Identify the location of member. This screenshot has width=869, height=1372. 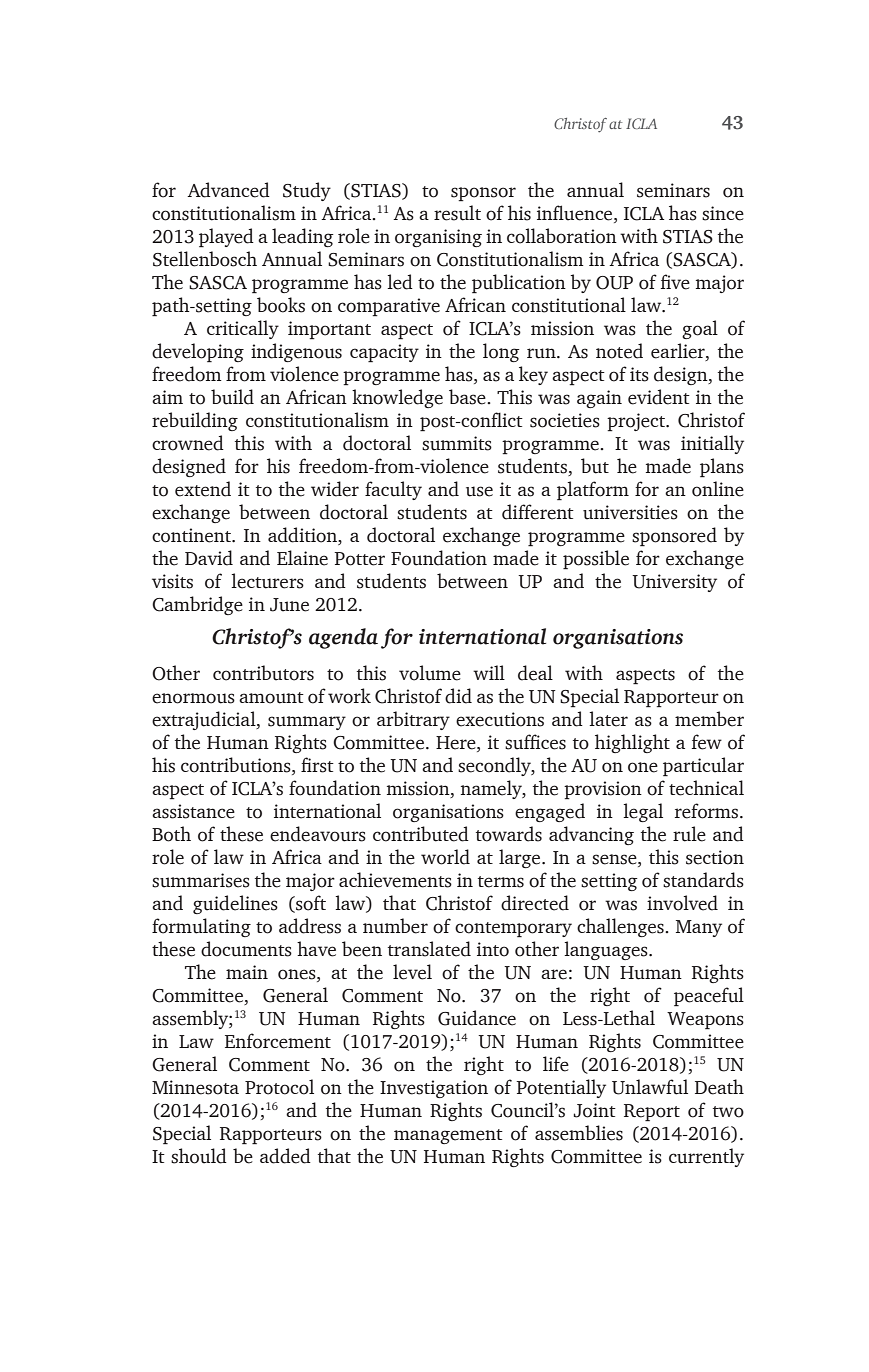
(709, 719).
